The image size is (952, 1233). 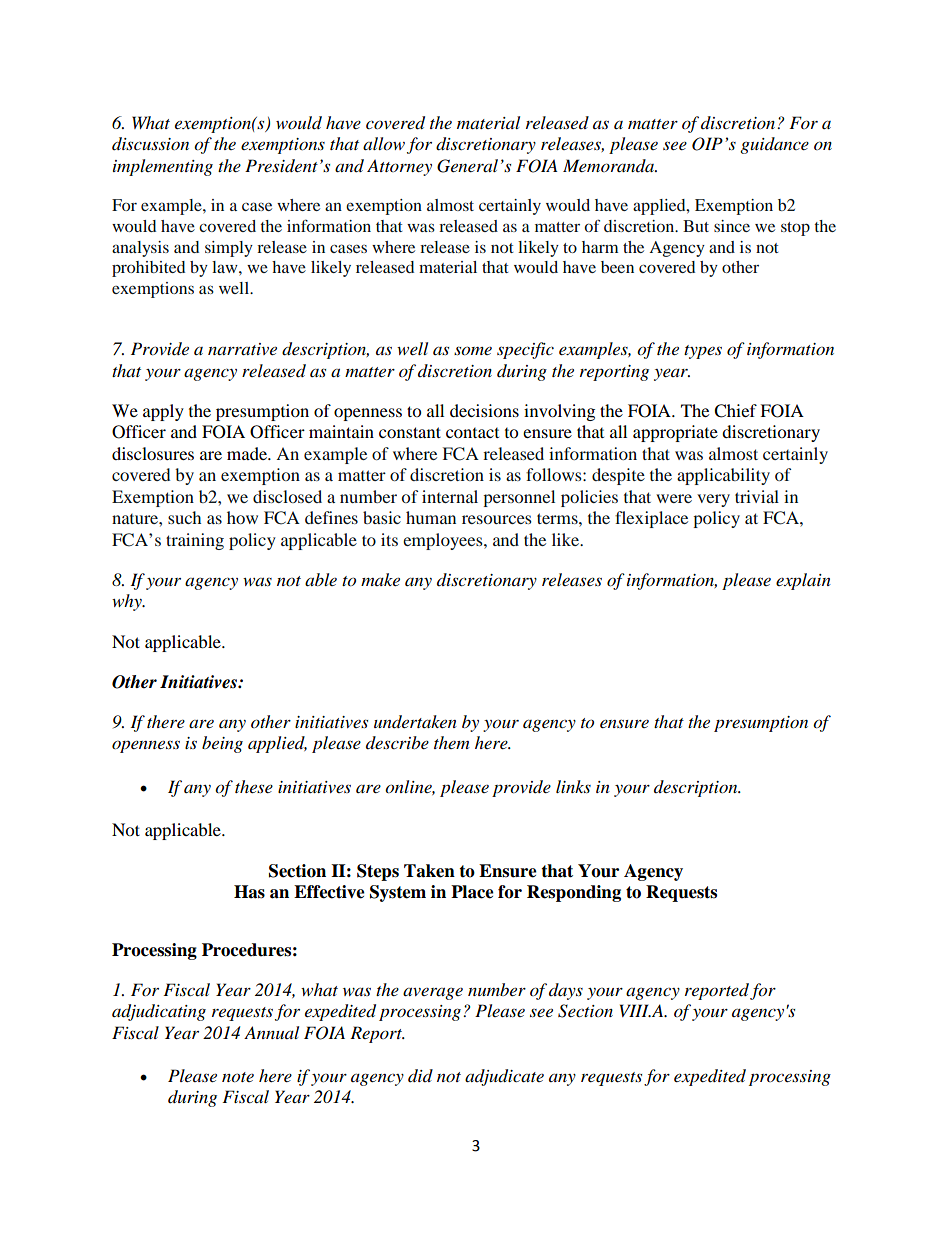 What do you see at coordinates (723, 476) in the image?
I see `applicability` at bounding box center [723, 476].
